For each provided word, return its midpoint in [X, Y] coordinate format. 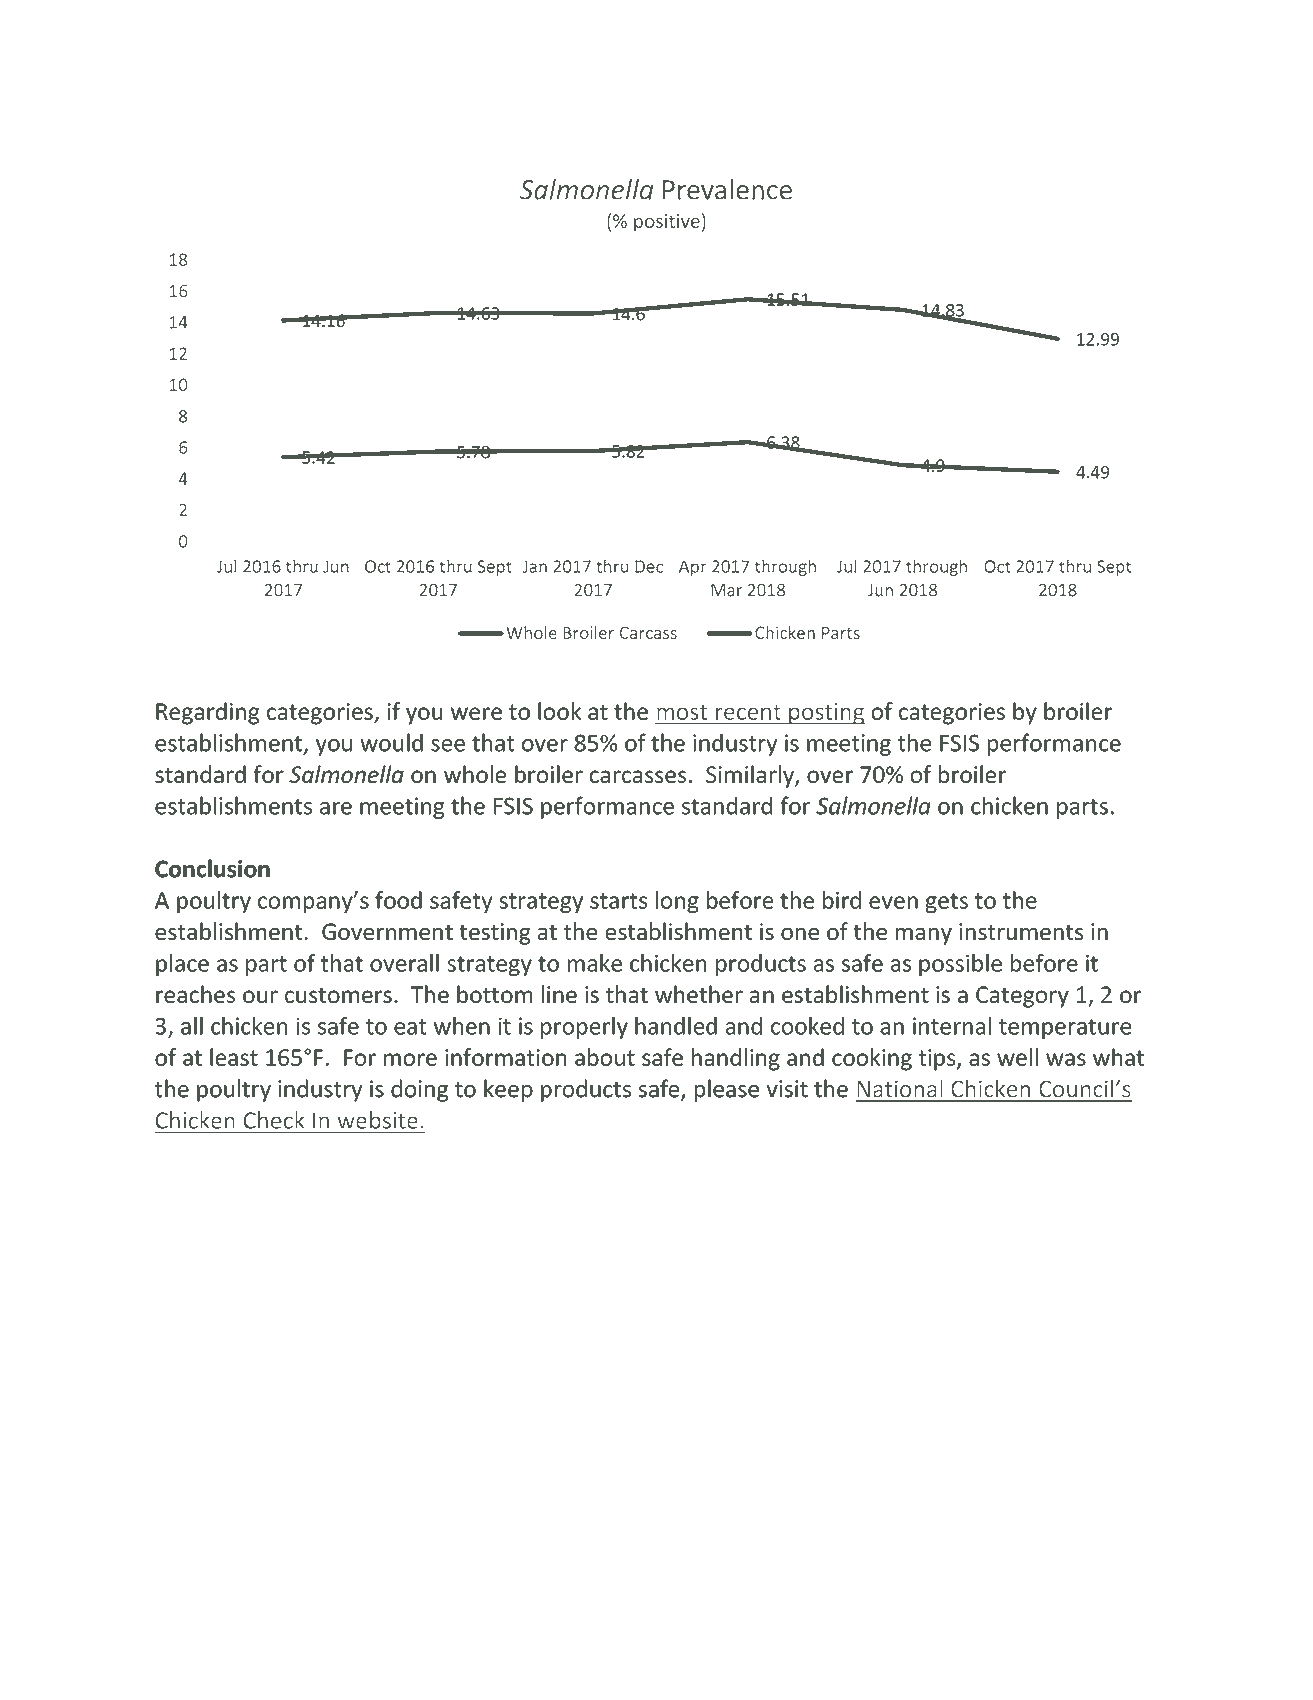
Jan [534, 566]
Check [274, 1120]
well [1017, 1057]
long [677, 902]
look [559, 711]
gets [947, 903]
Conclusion [212, 868]
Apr [693, 568]
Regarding [207, 713]
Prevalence [727, 189]
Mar [726, 590]
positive [667, 223]
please [727, 1090]
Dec [649, 566]
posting [826, 714]
